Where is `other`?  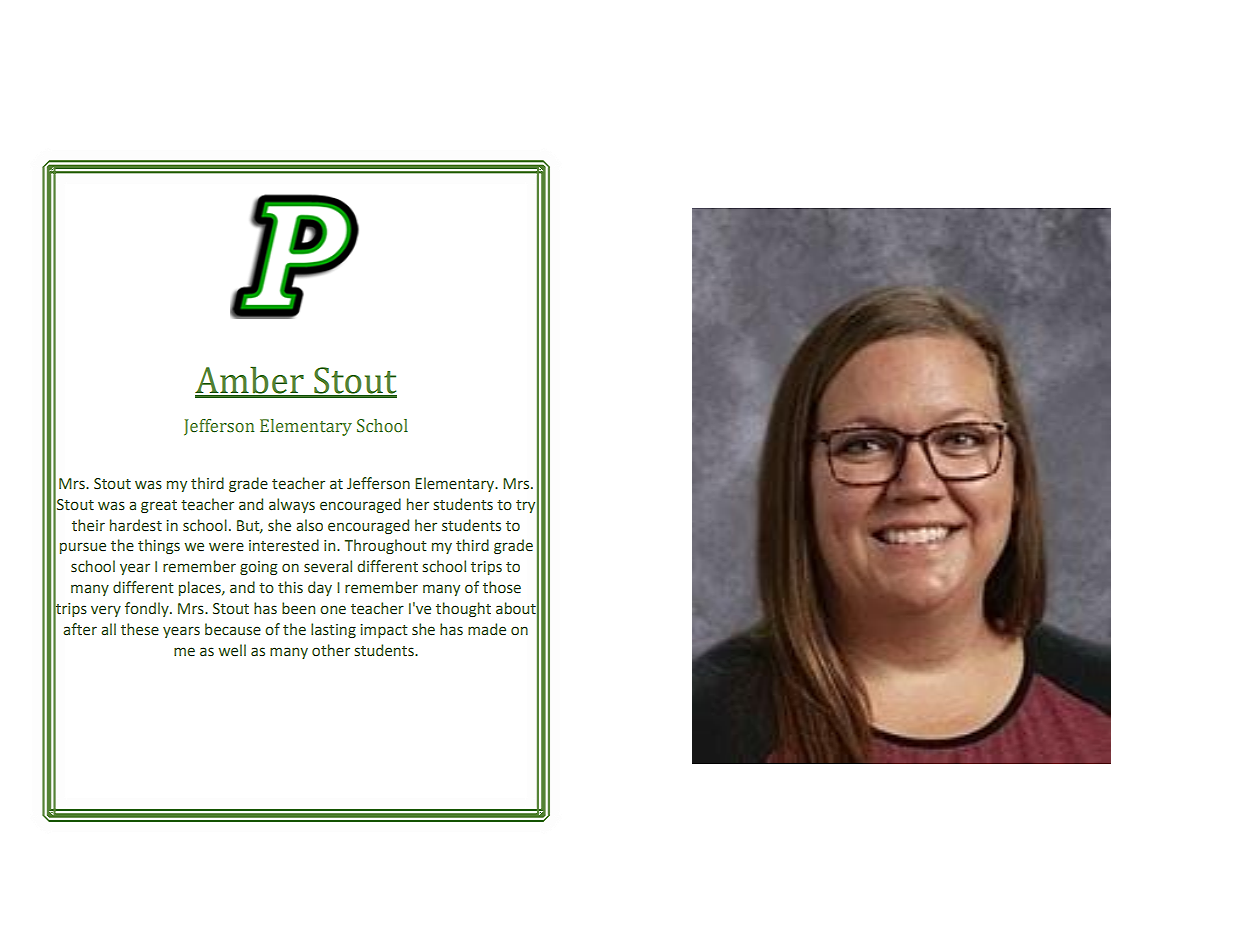
other is located at coordinates (331, 650).
